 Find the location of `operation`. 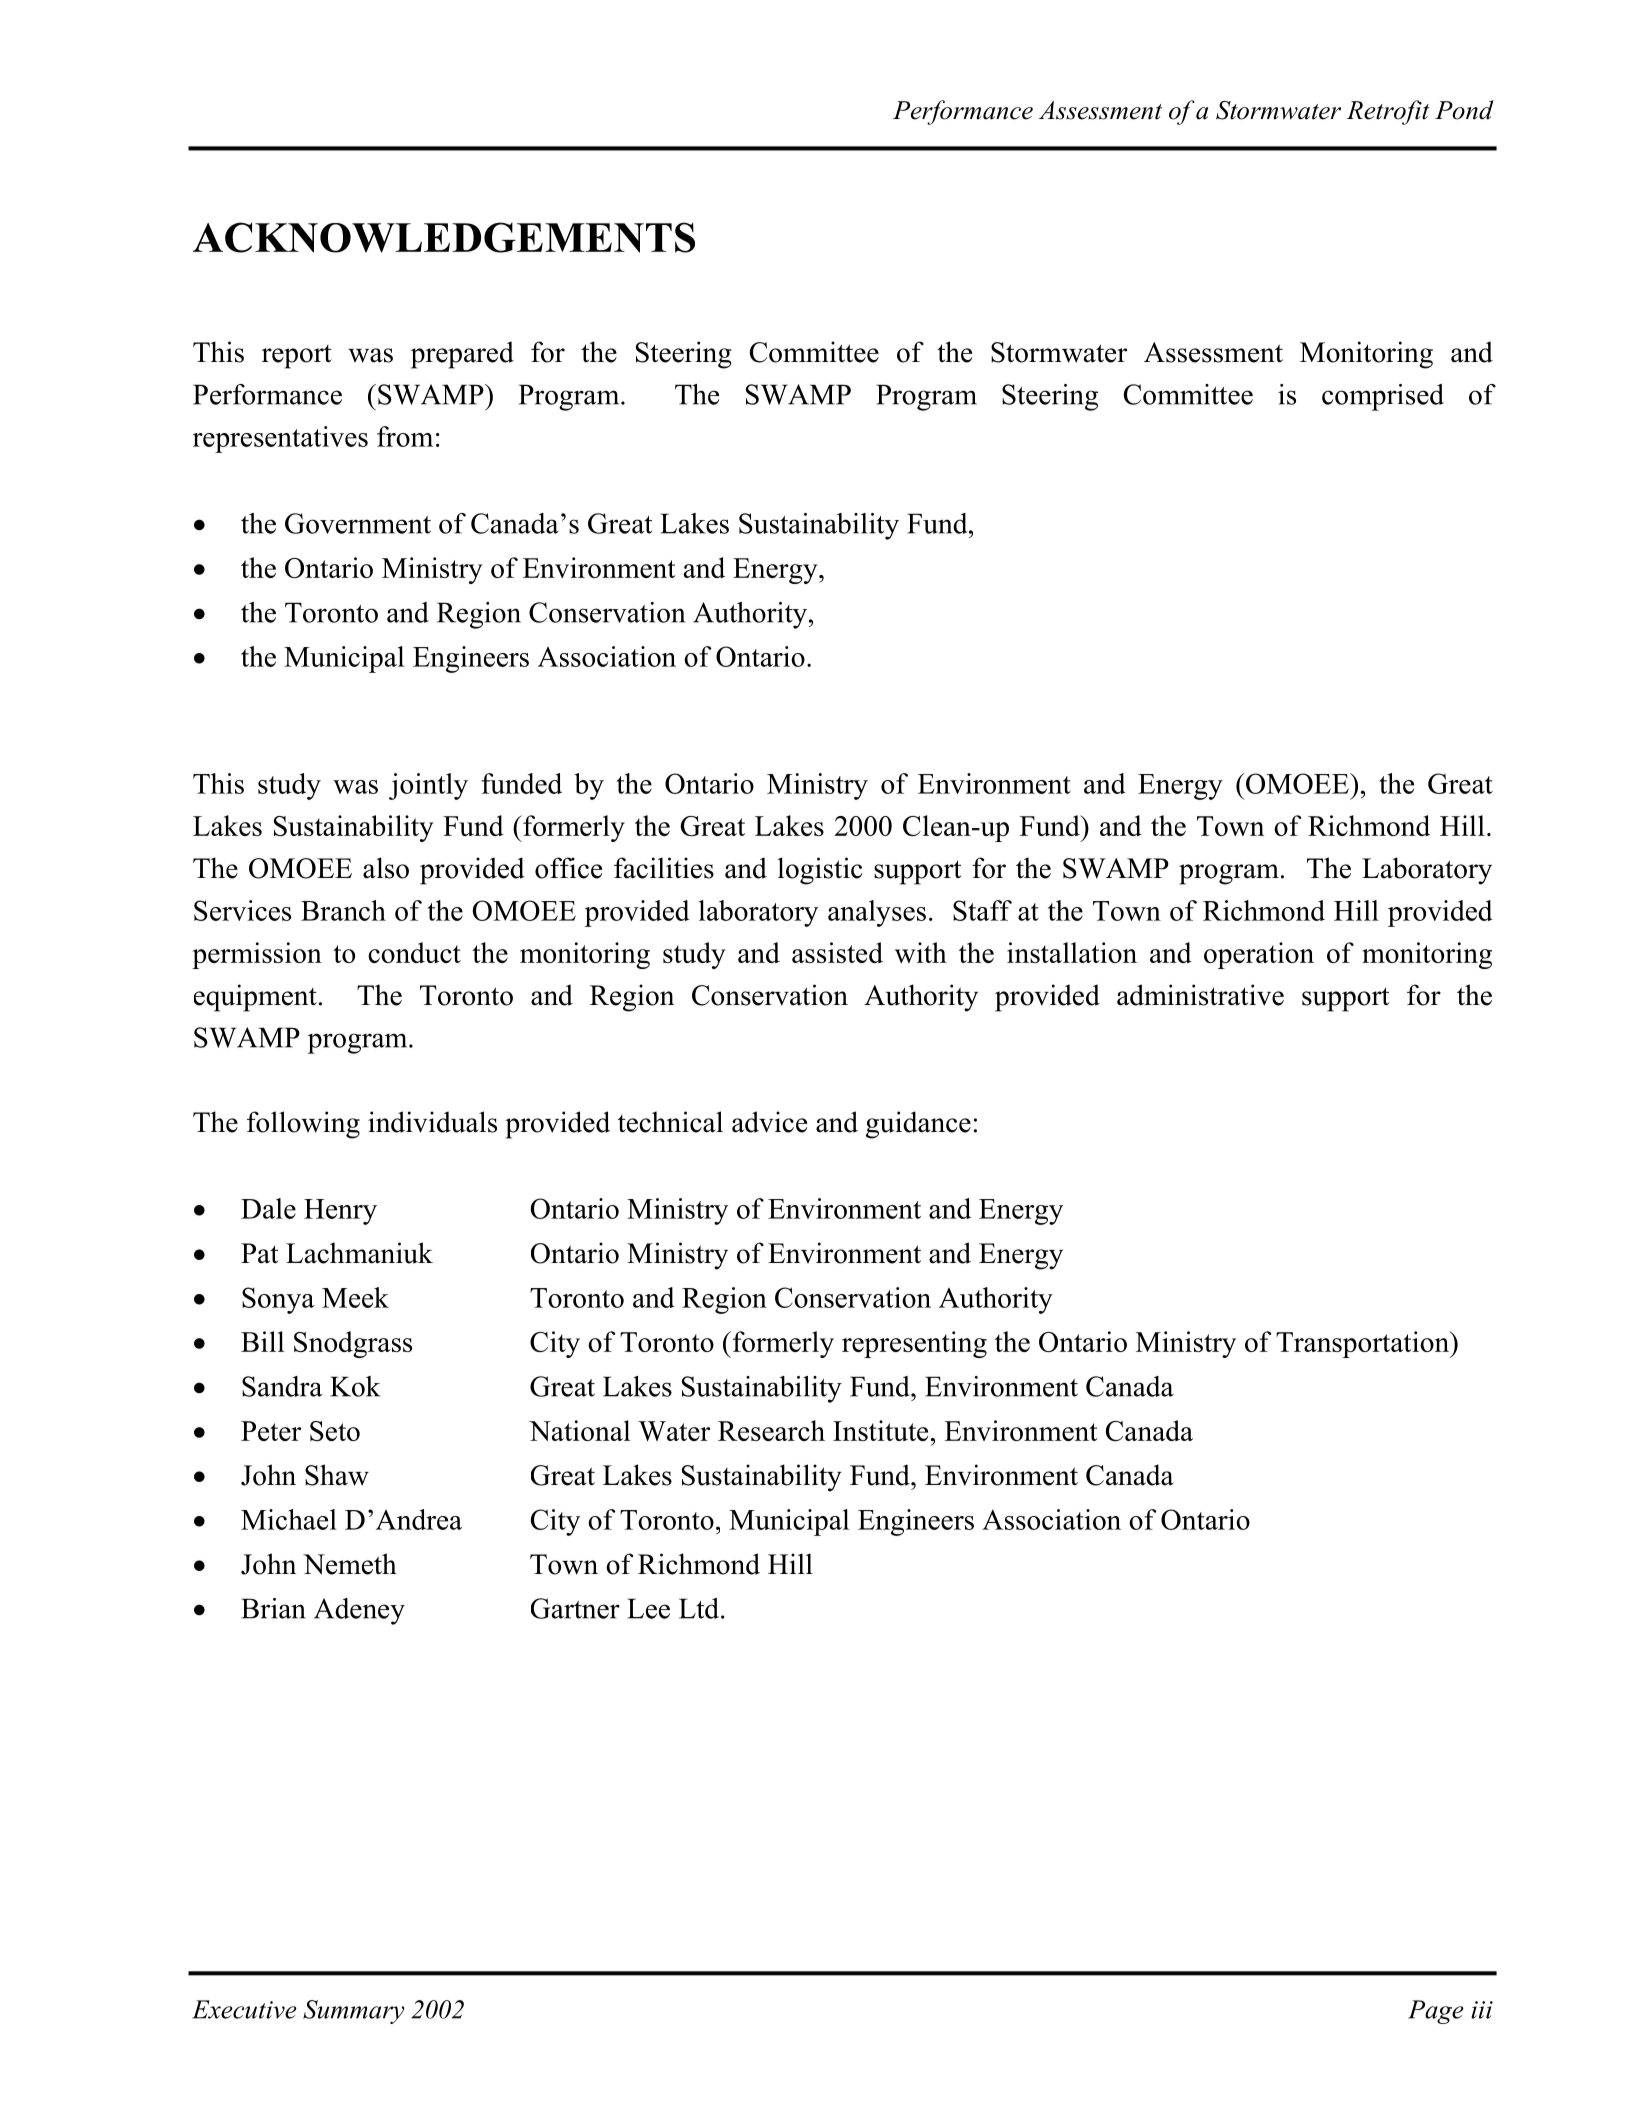

operation is located at coordinates (1259, 955).
